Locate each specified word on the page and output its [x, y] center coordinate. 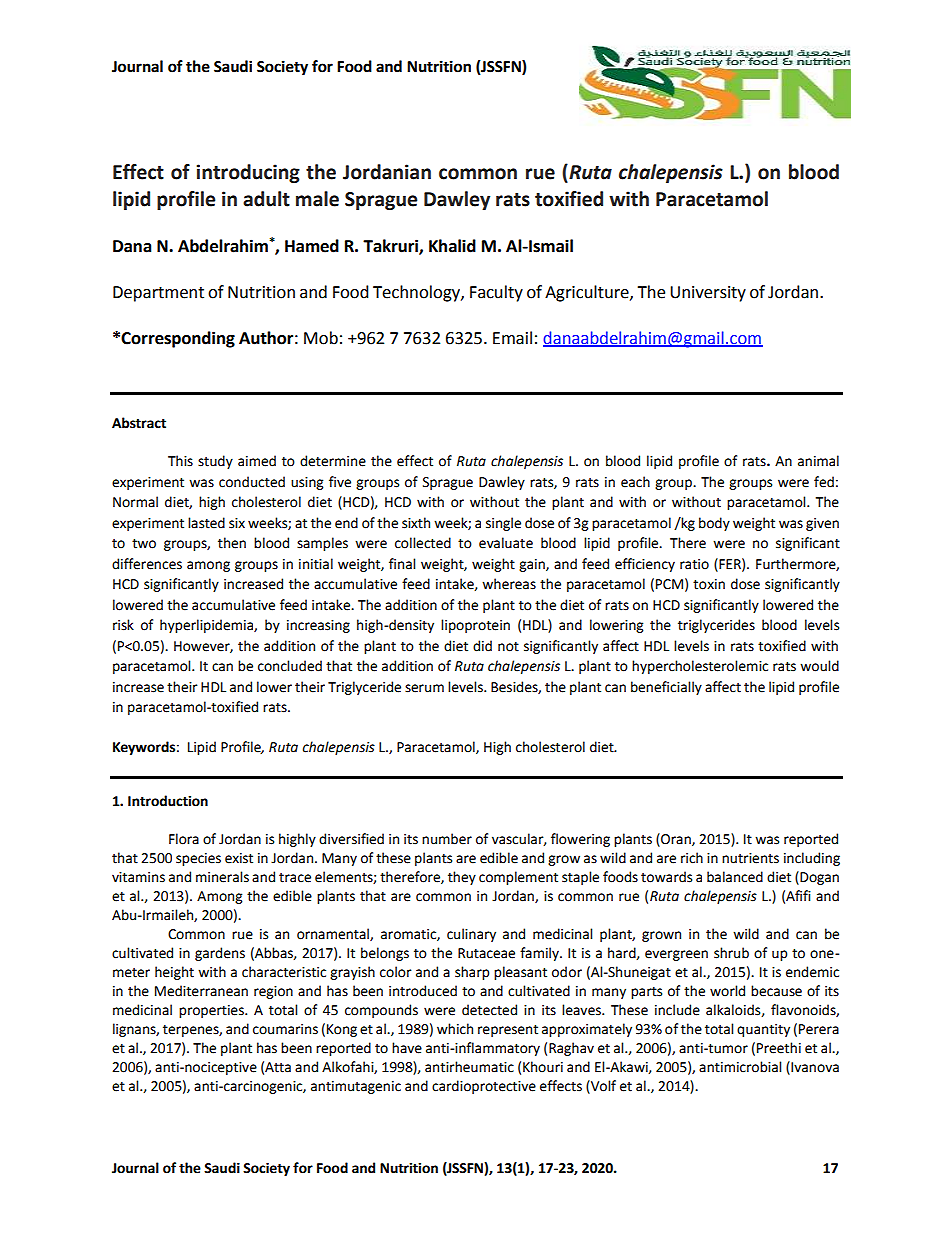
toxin [709, 584]
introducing [248, 173]
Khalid [452, 246]
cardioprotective [484, 1087]
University [708, 294]
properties [212, 1011]
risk [123, 625]
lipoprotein [475, 626]
